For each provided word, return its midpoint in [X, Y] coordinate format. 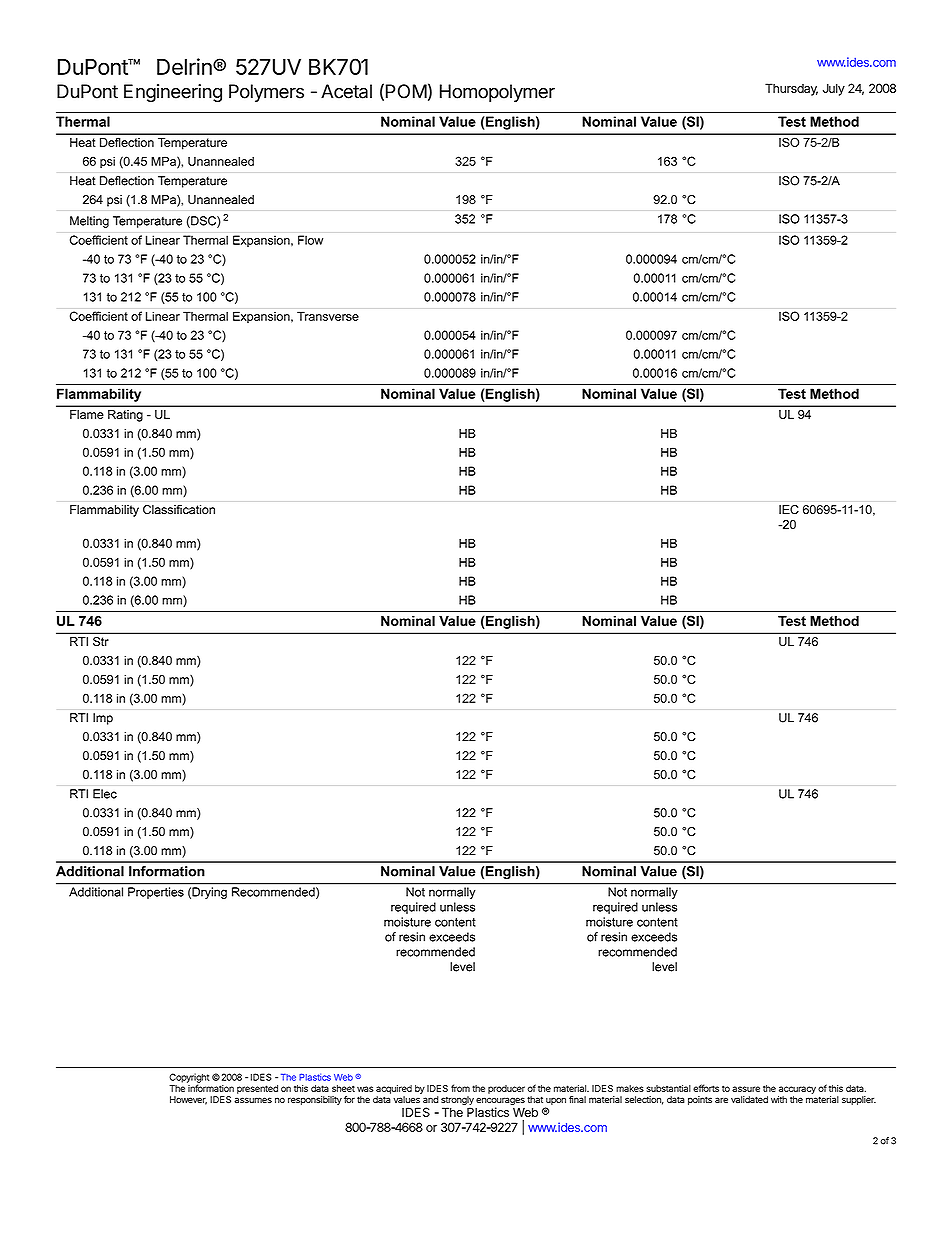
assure [746, 1089]
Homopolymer [497, 93]
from [460, 1088]
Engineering [173, 93]
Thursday [791, 89]
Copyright [189, 1079]
